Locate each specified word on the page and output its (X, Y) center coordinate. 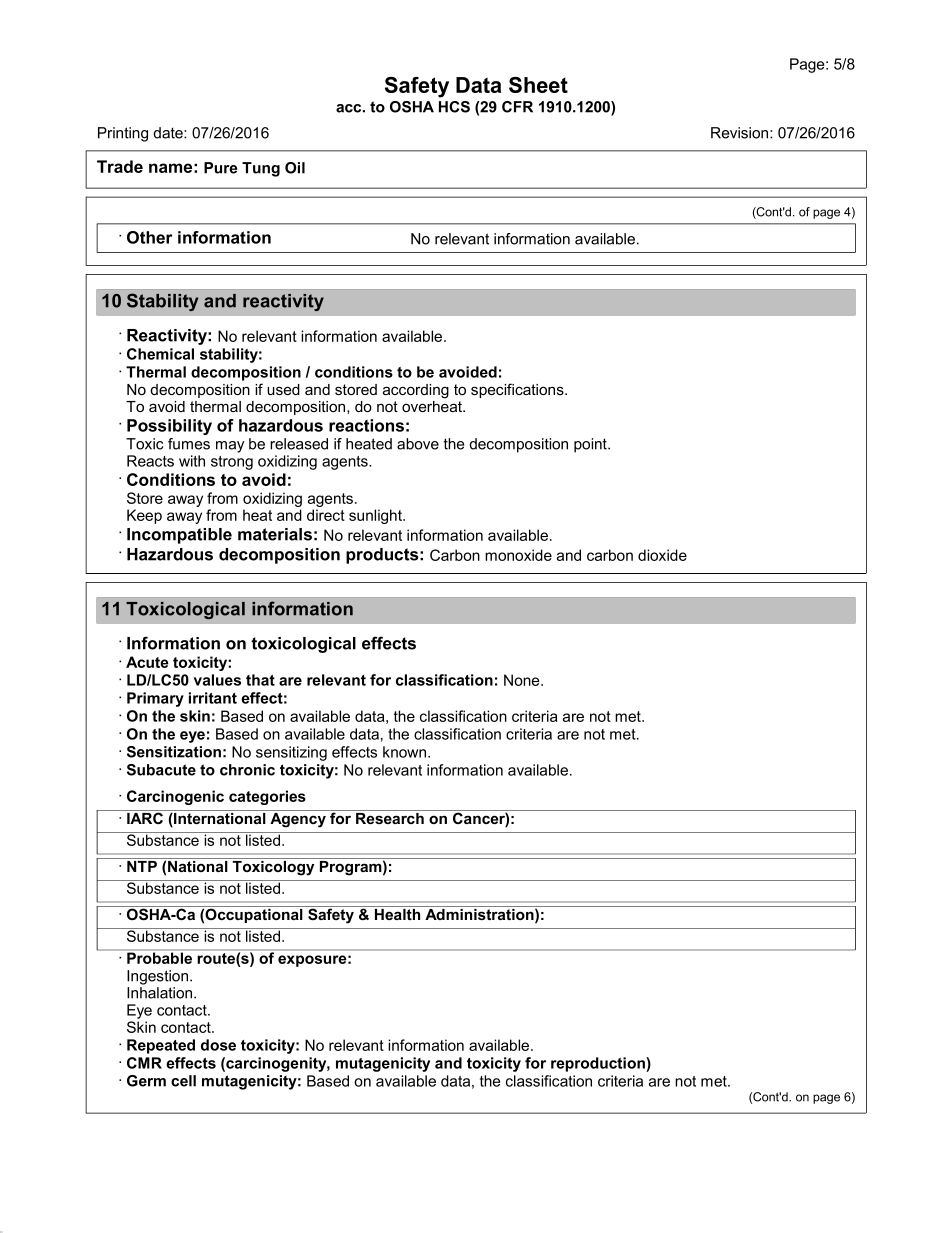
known (406, 752)
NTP (142, 865)
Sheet (538, 85)
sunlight (376, 516)
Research (390, 817)
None (523, 680)
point (591, 445)
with (192, 461)
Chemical (160, 354)
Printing (123, 134)
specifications (518, 390)
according (416, 391)
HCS (454, 107)
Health (398, 913)
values (217, 680)
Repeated (161, 1046)
